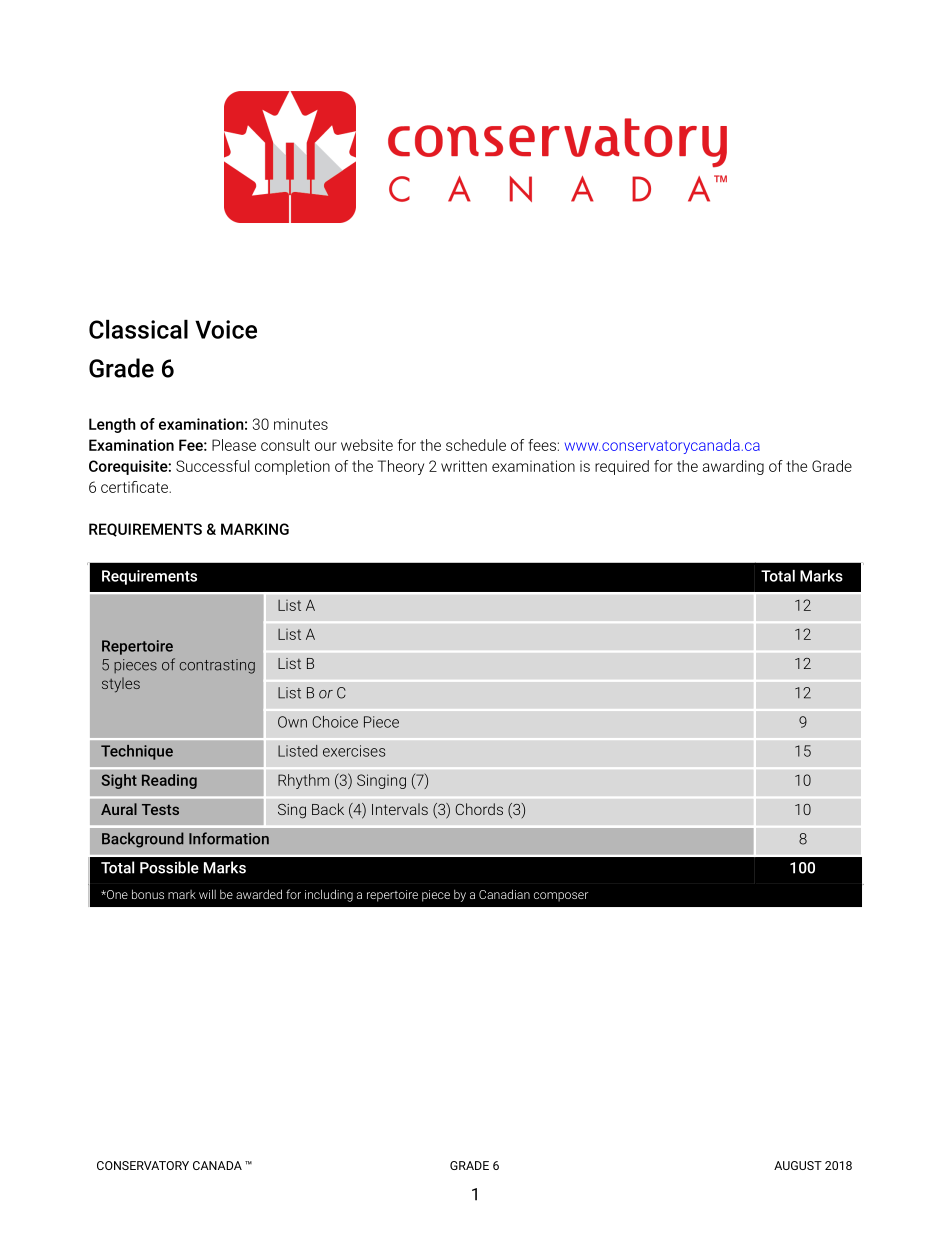 This screenshot has width=952, height=1233. Describe the element at coordinates (622, 467) in the screenshot. I see `required` at that location.
